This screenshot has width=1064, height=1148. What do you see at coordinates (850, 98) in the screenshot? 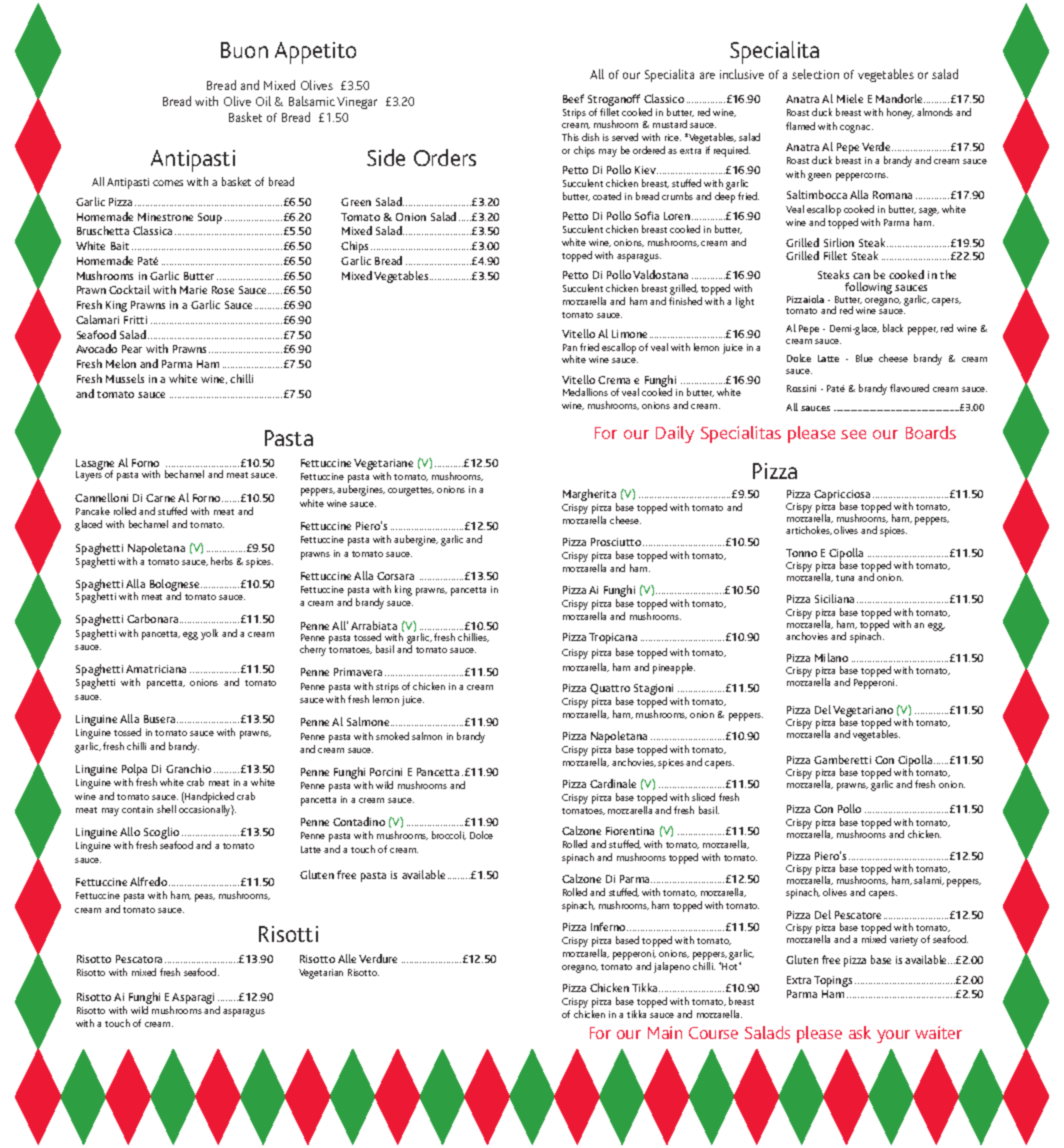
I see `Miele` at bounding box center [850, 98].
